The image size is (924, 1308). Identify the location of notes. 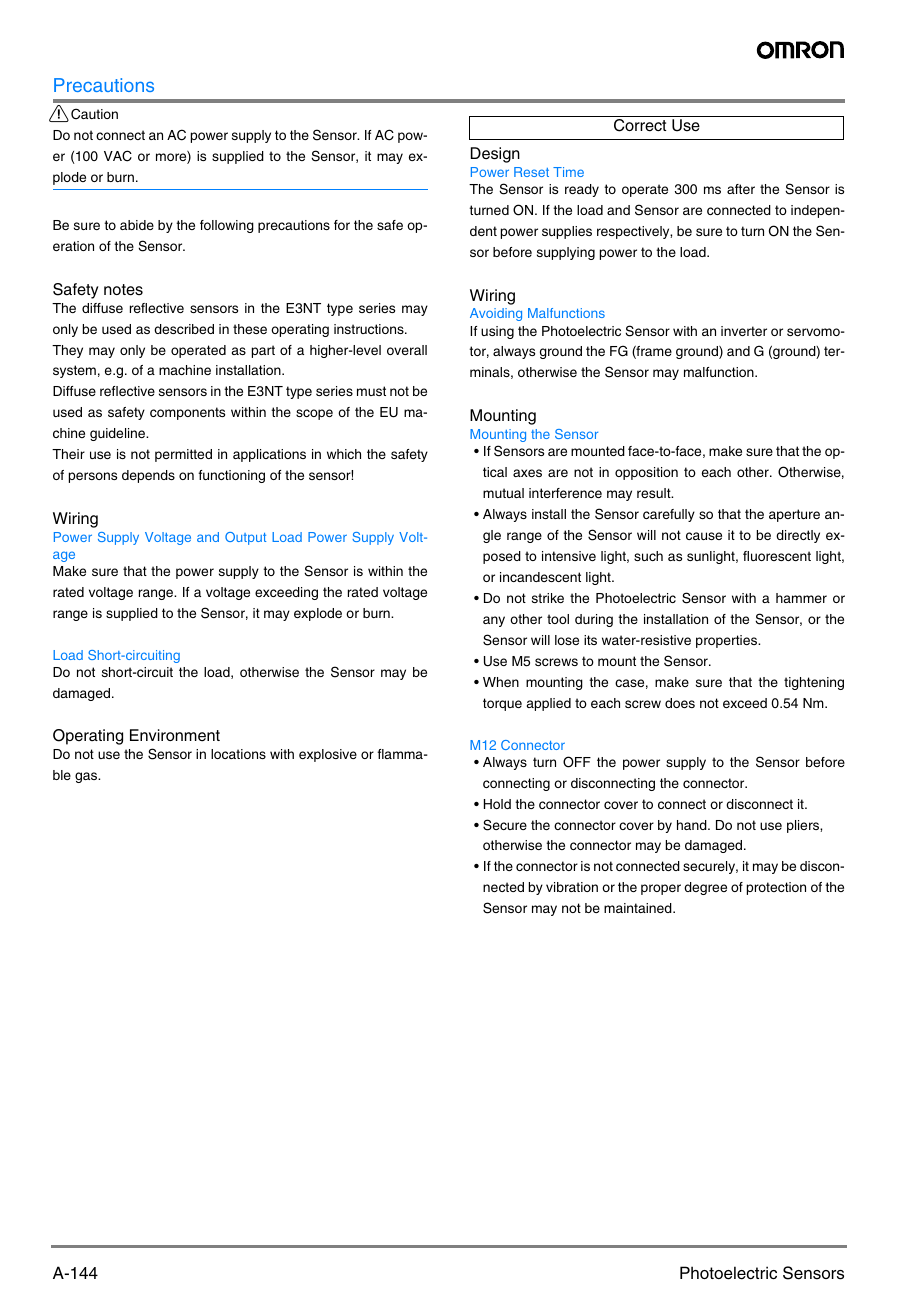
(123, 290).
